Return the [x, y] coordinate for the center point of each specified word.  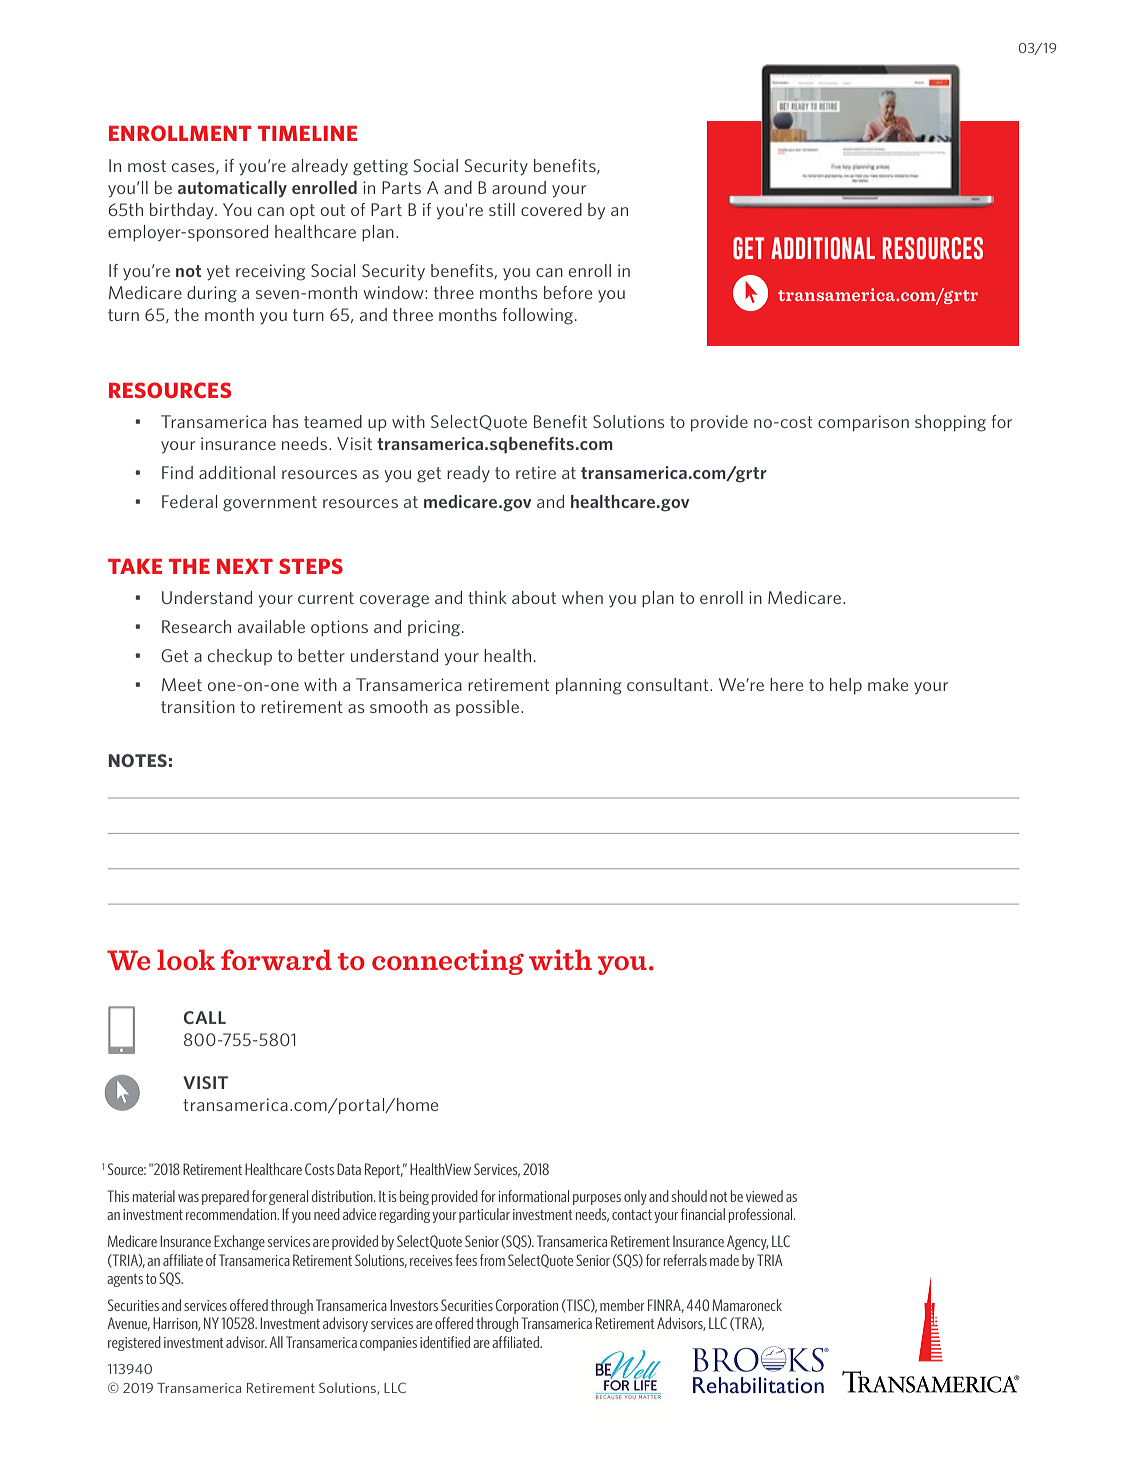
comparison [863, 423]
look [186, 959]
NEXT [245, 566]
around [519, 187]
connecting [448, 962]
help [846, 686]
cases [194, 168]
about [534, 597]
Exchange [239, 1242]
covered [551, 209]
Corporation [527, 1306]
